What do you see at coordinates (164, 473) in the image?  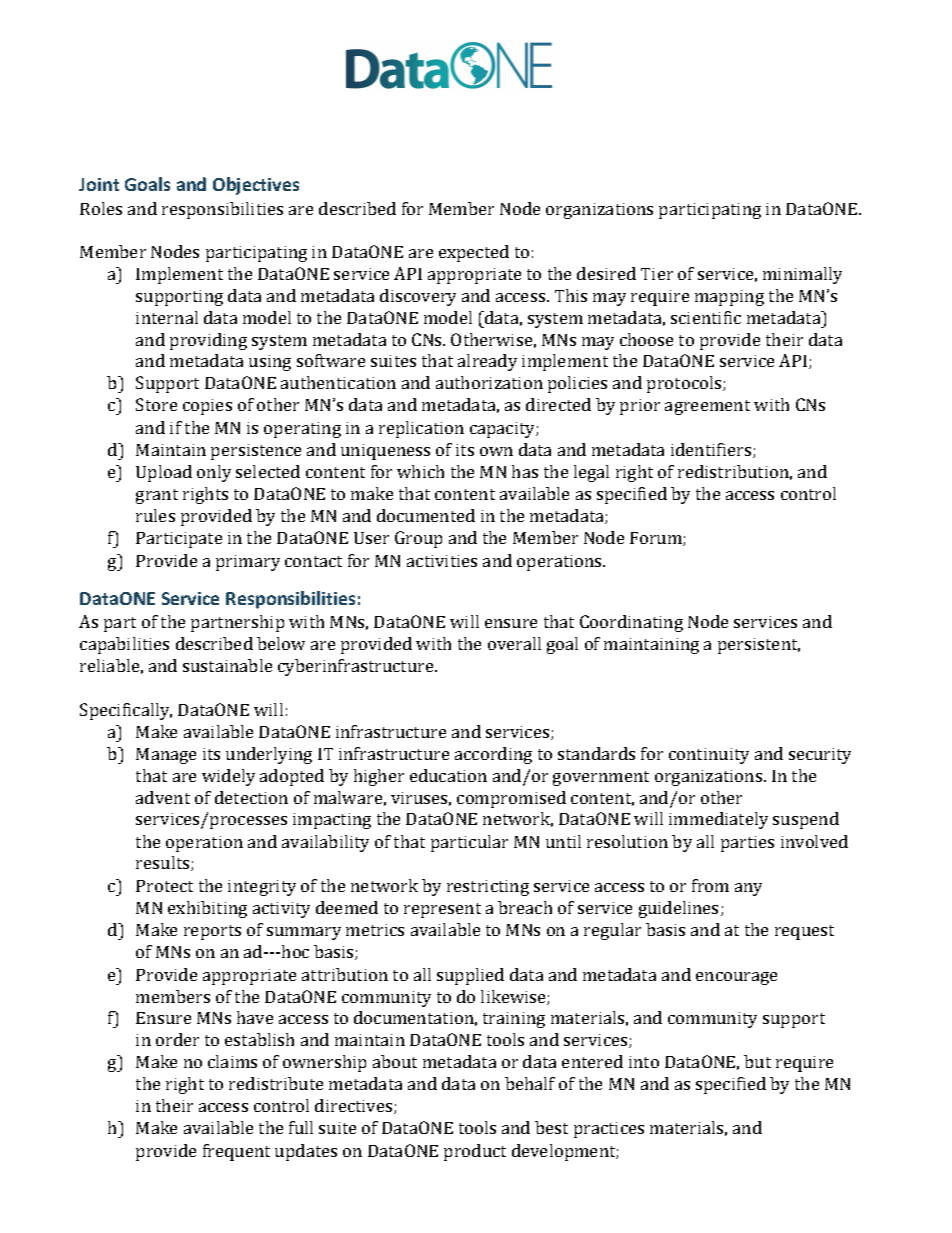 I see `Upload` at bounding box center [164, 473].
